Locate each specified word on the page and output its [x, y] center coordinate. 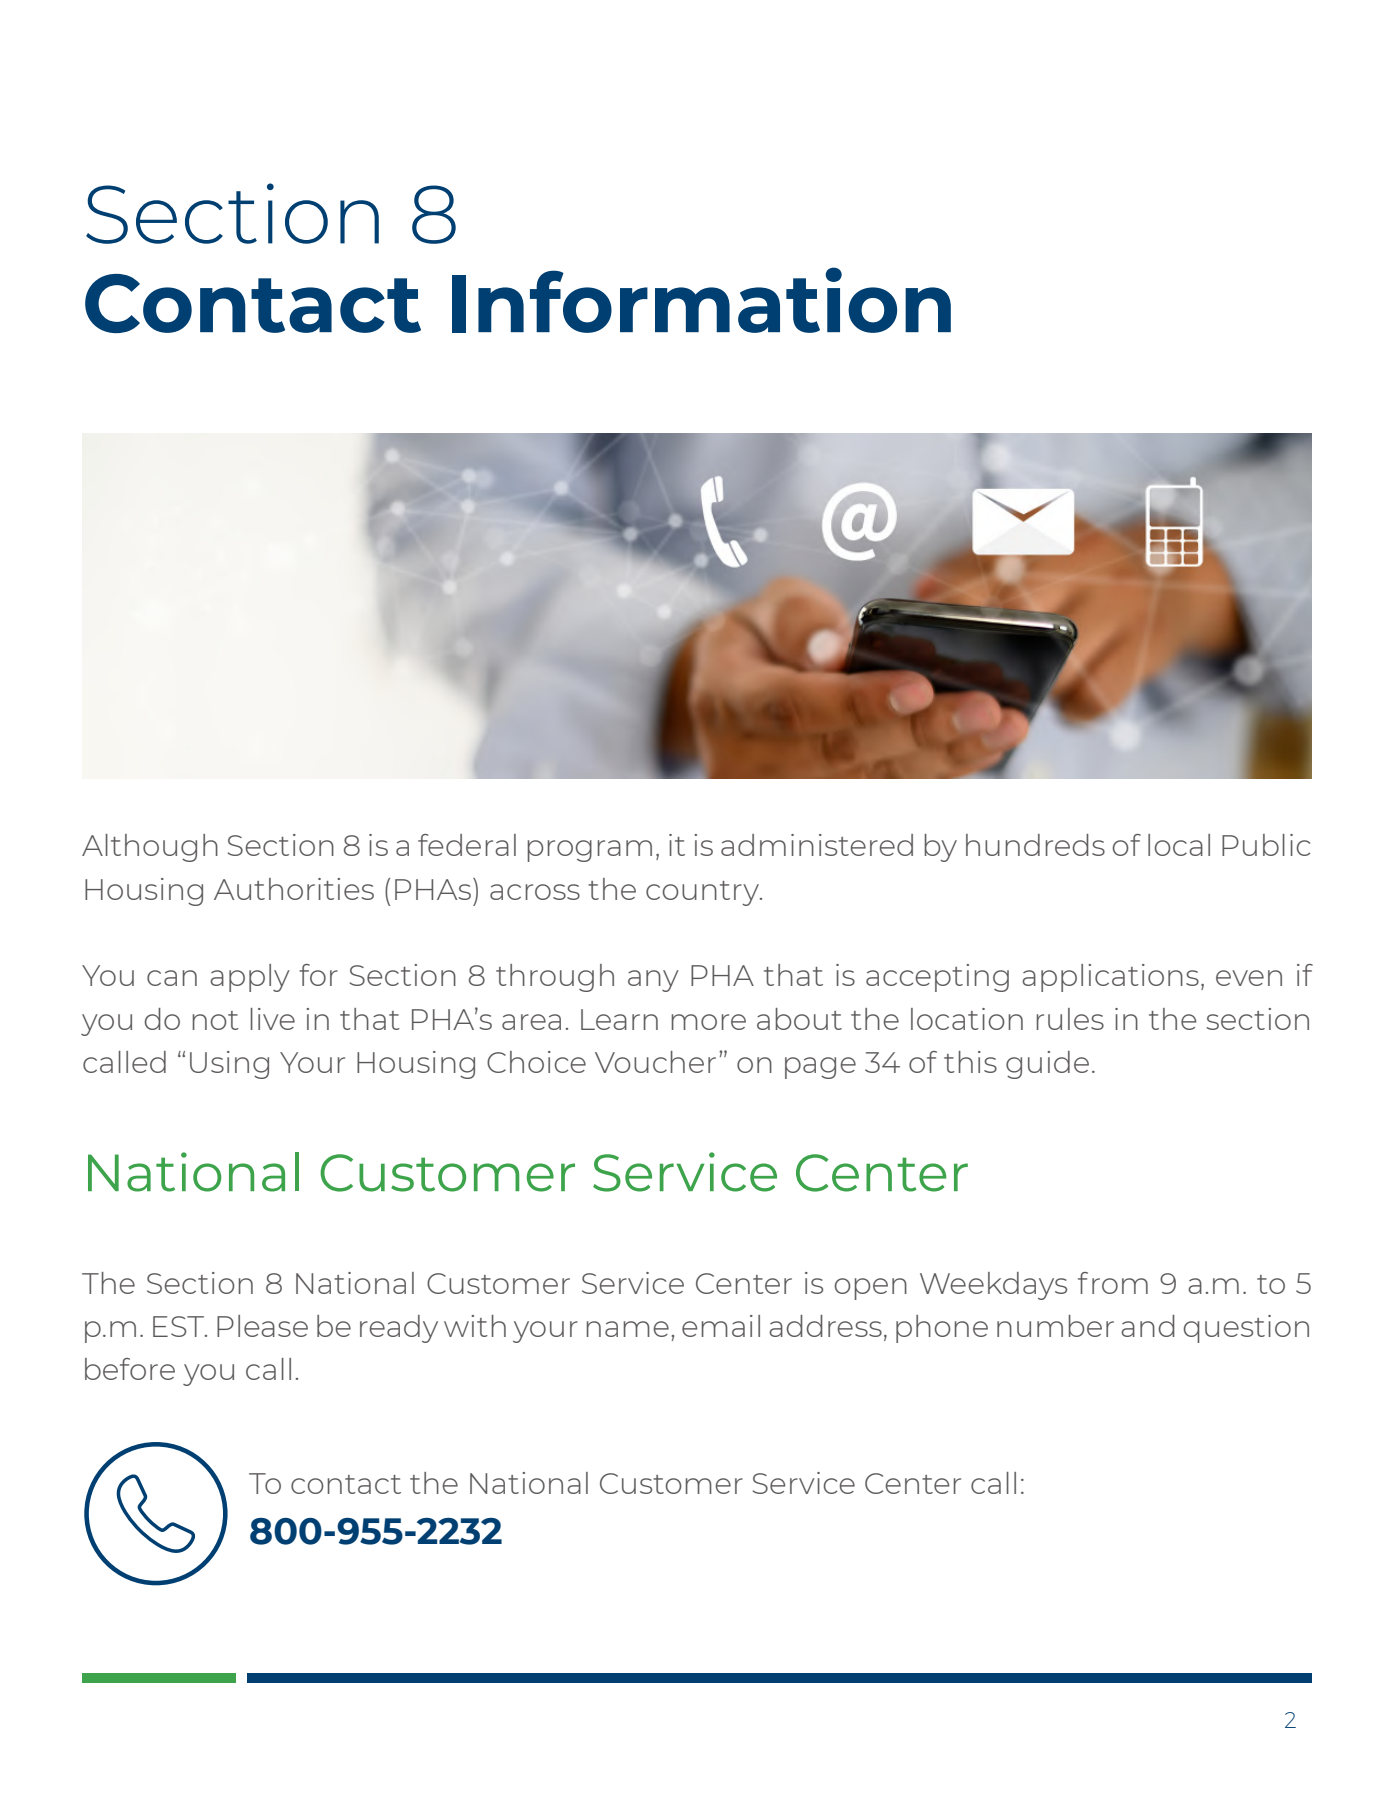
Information [701, 300]
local [1179, 845]
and [1148, 1326]
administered [817, 845]
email [721, 1326]
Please [262, 1326]
